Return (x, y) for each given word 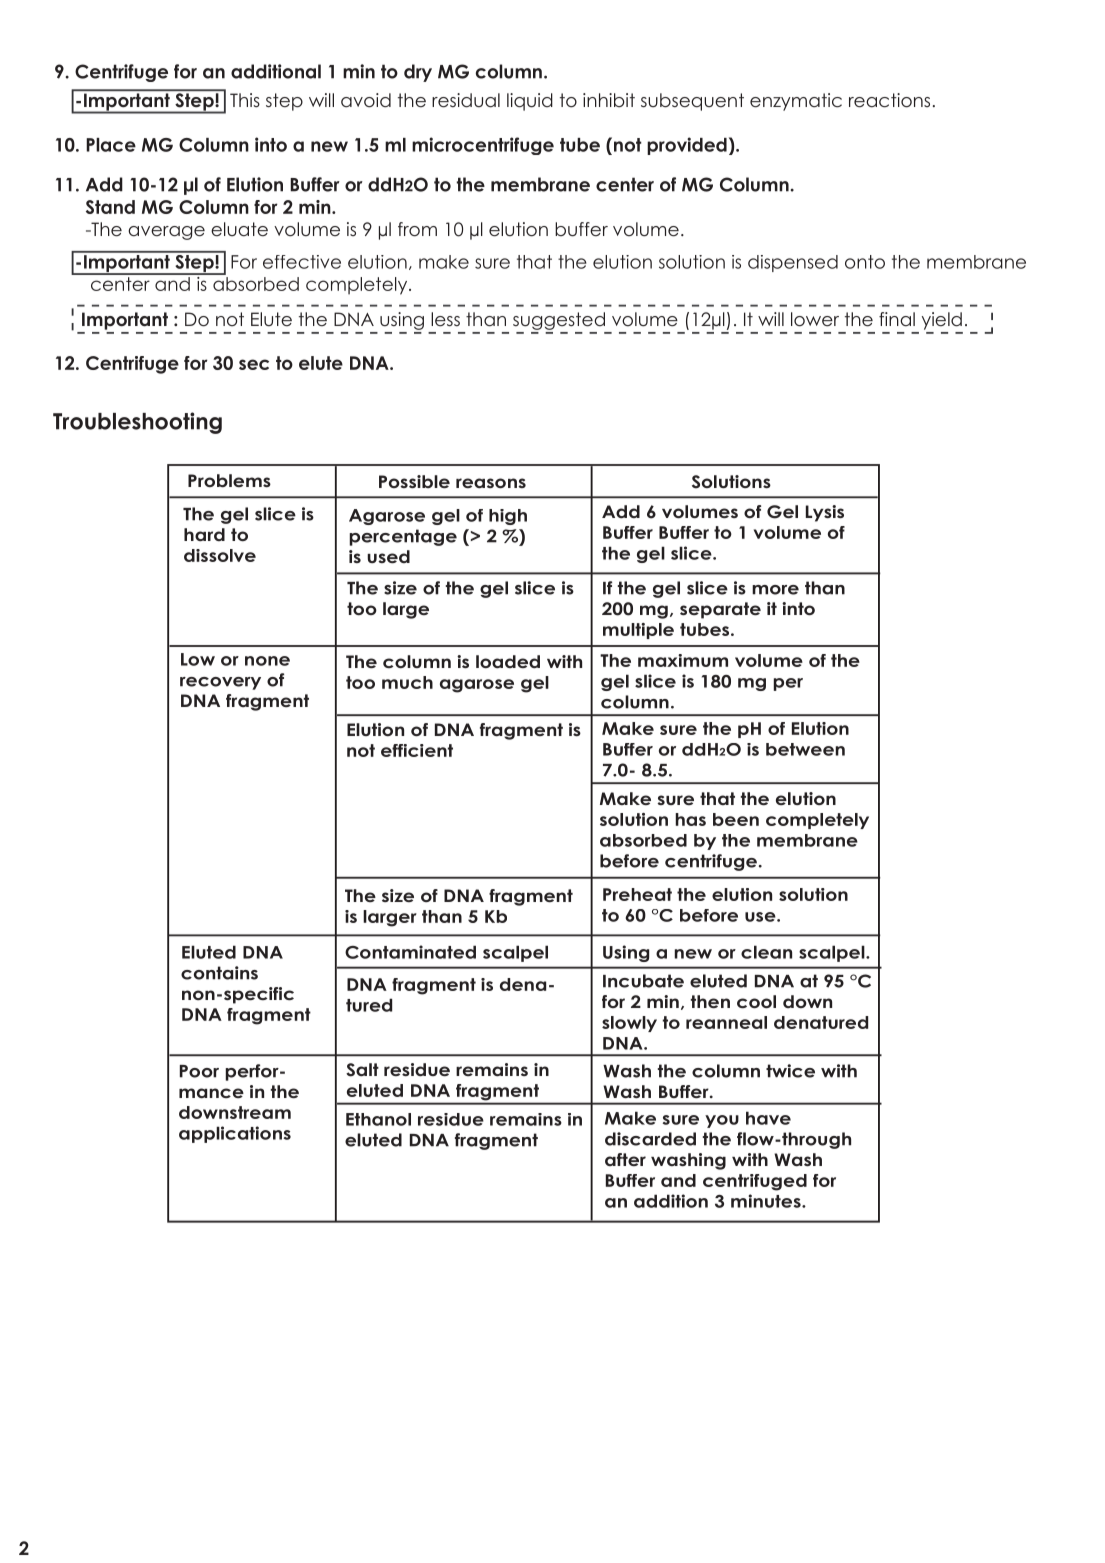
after (625, 1159)
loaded (508, 661)
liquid (530, 102)
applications (235, 1134)
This (245, 100)
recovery (220, 683)
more (775, 590)
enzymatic (796, 102)
